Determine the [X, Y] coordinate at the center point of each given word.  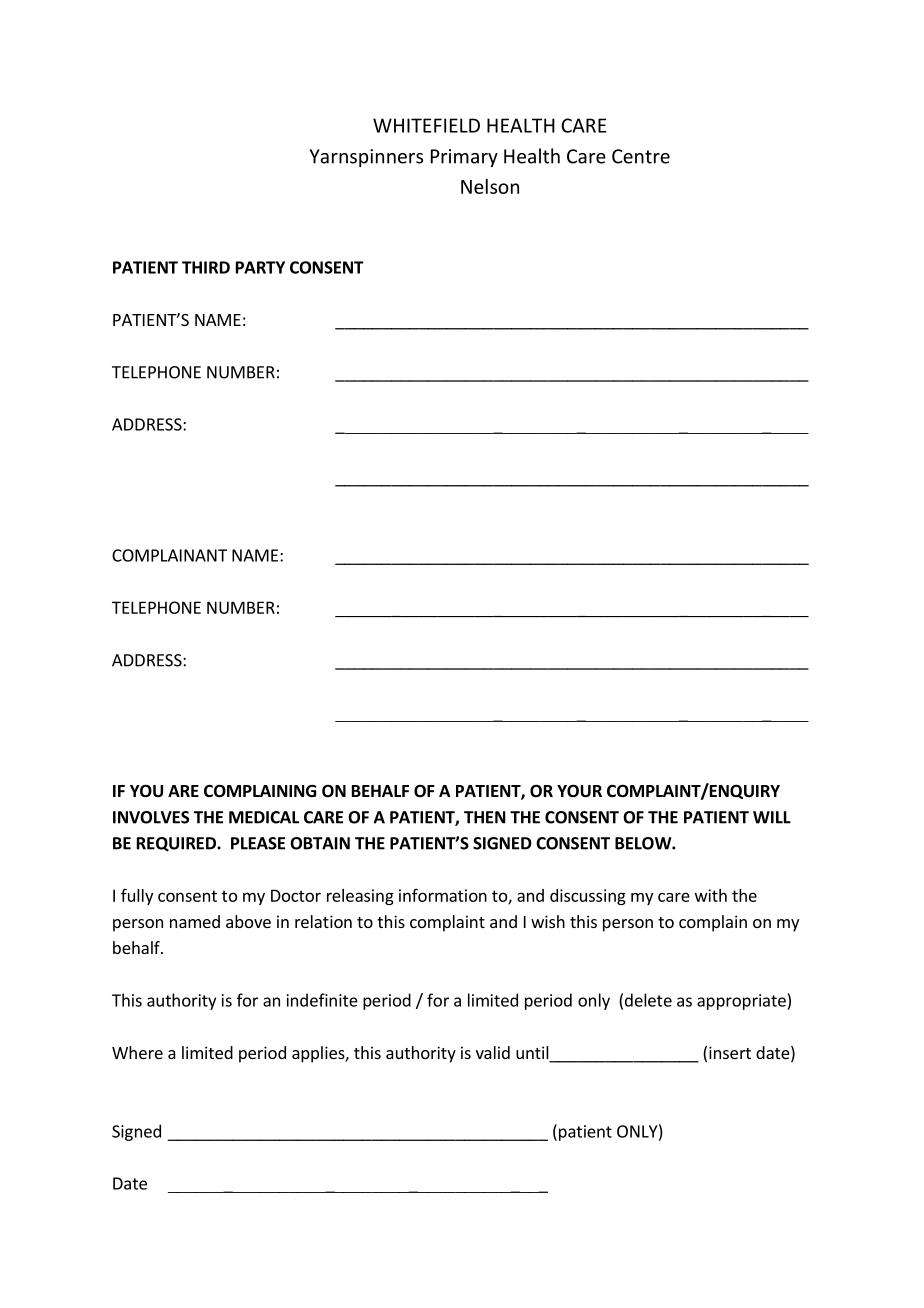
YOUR [579, 791]
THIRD [206, 267]
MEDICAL [264, 817]
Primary [464, 158]
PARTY [260, 267]
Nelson [490, 186]
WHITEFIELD [426, 125]
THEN [485, 817]
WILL [772, 817]
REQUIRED [177, 844]
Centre [641, 156]
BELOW [644, 843]
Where [137, 1052]
